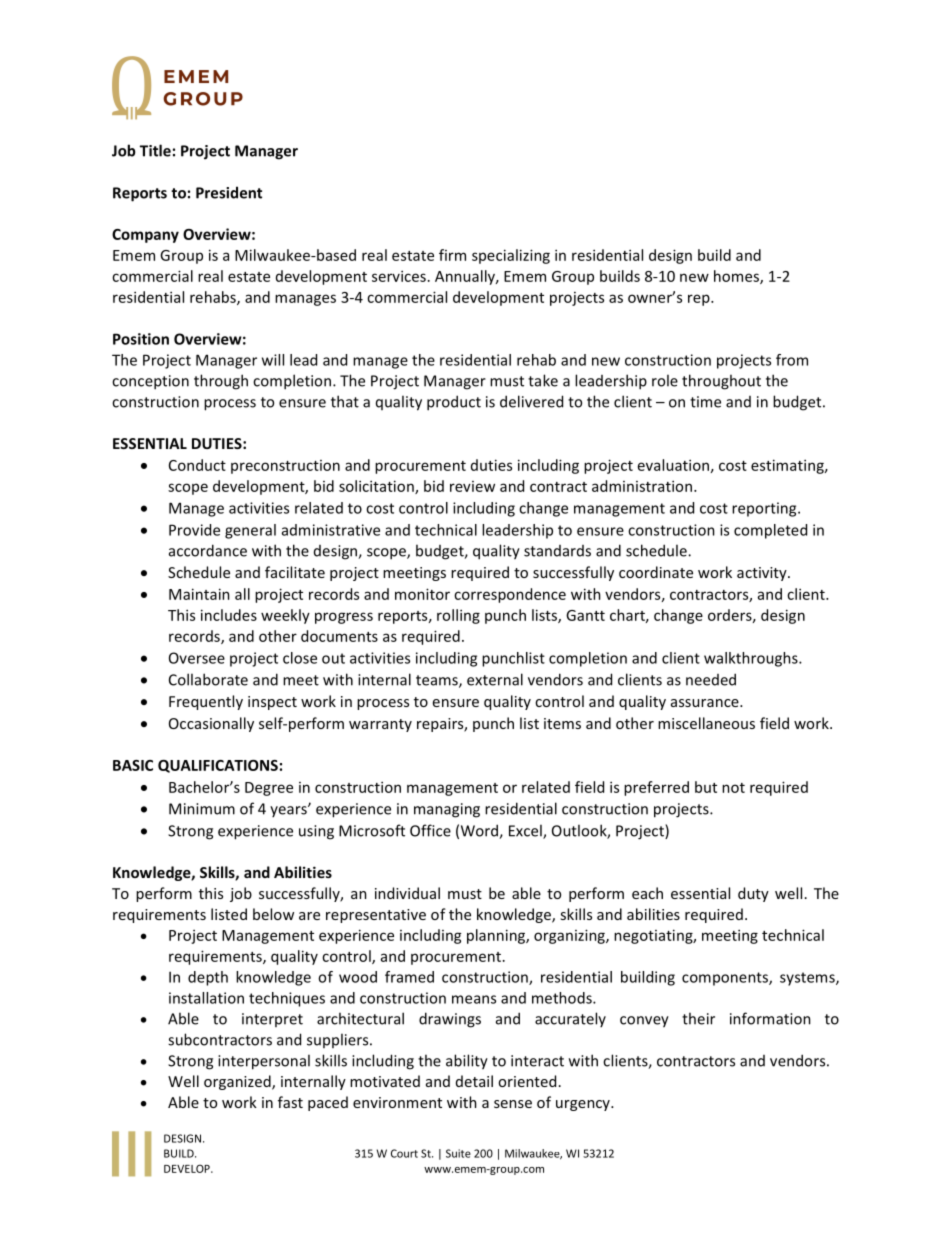  I want to click on individual, so click(407, 893).
